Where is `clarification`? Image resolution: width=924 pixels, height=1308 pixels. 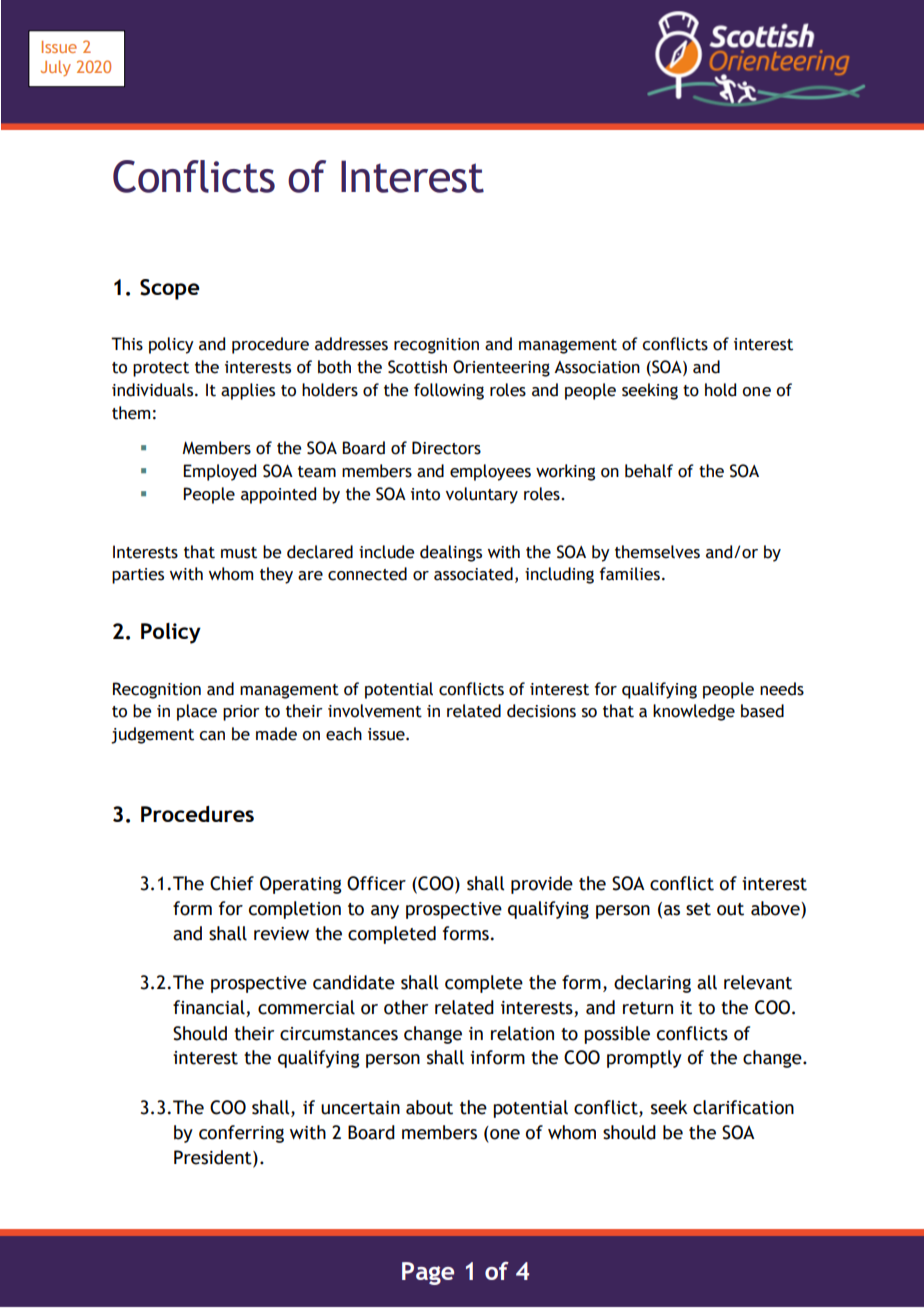 clarification is located at coordinates (743, 1107).
